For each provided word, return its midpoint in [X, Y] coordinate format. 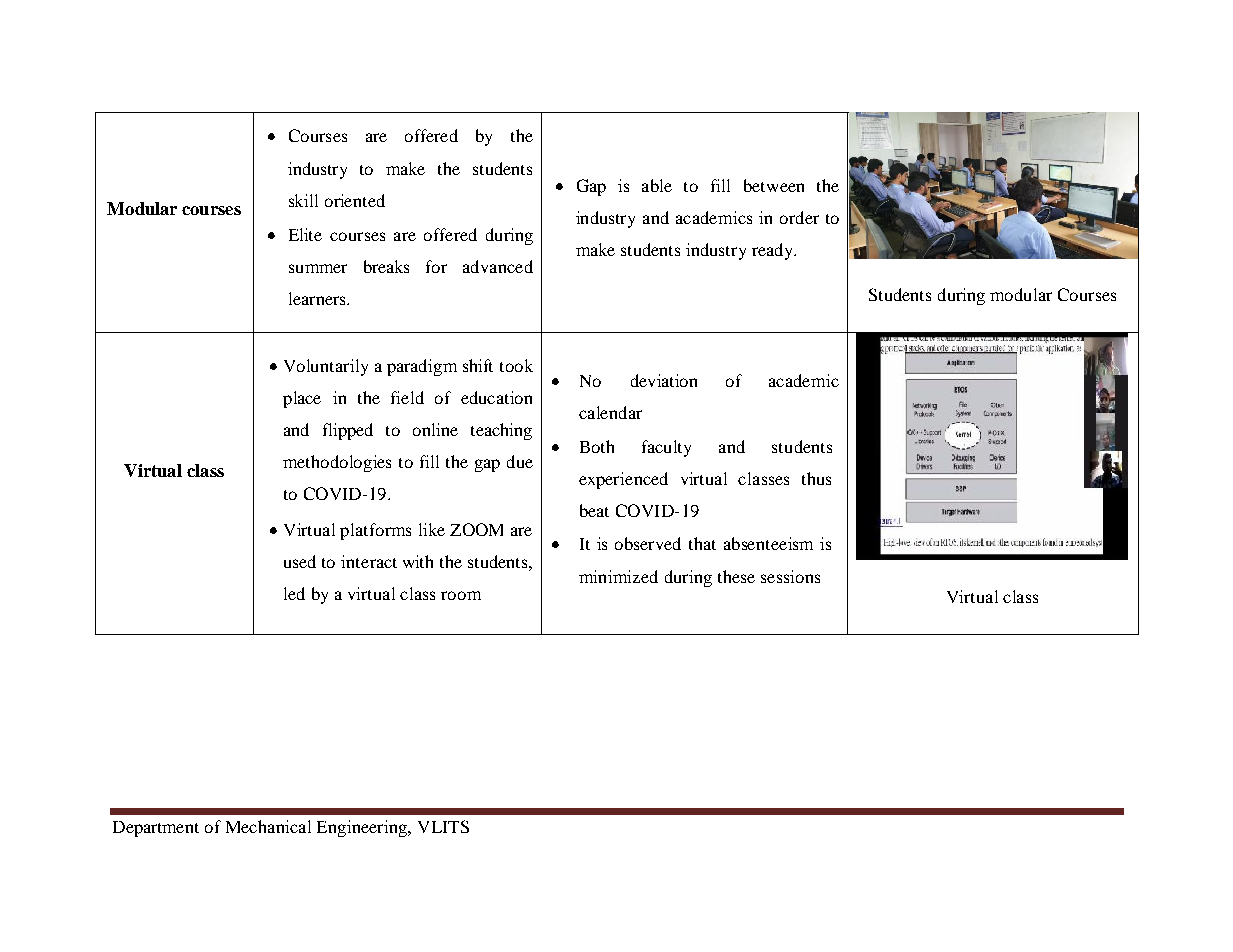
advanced [498, 266]
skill [303, 200]
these [736, 576]
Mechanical [268, 826]
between [774, 185]
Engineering [363, 828]
